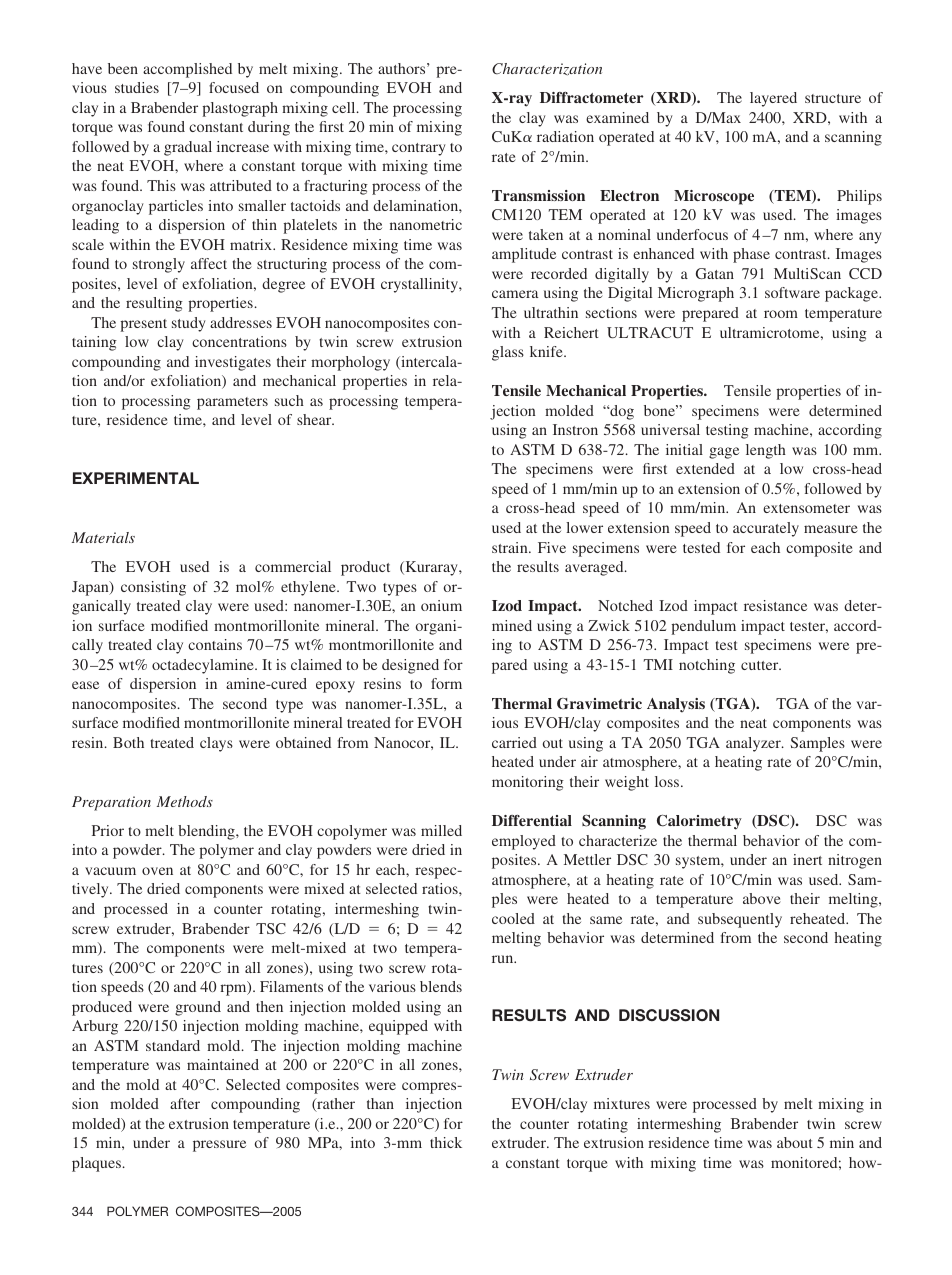 The width and height of the page is (952, 1275). Describe the element at coordinates (795, 1142) in the page. I see `about` at that location.
